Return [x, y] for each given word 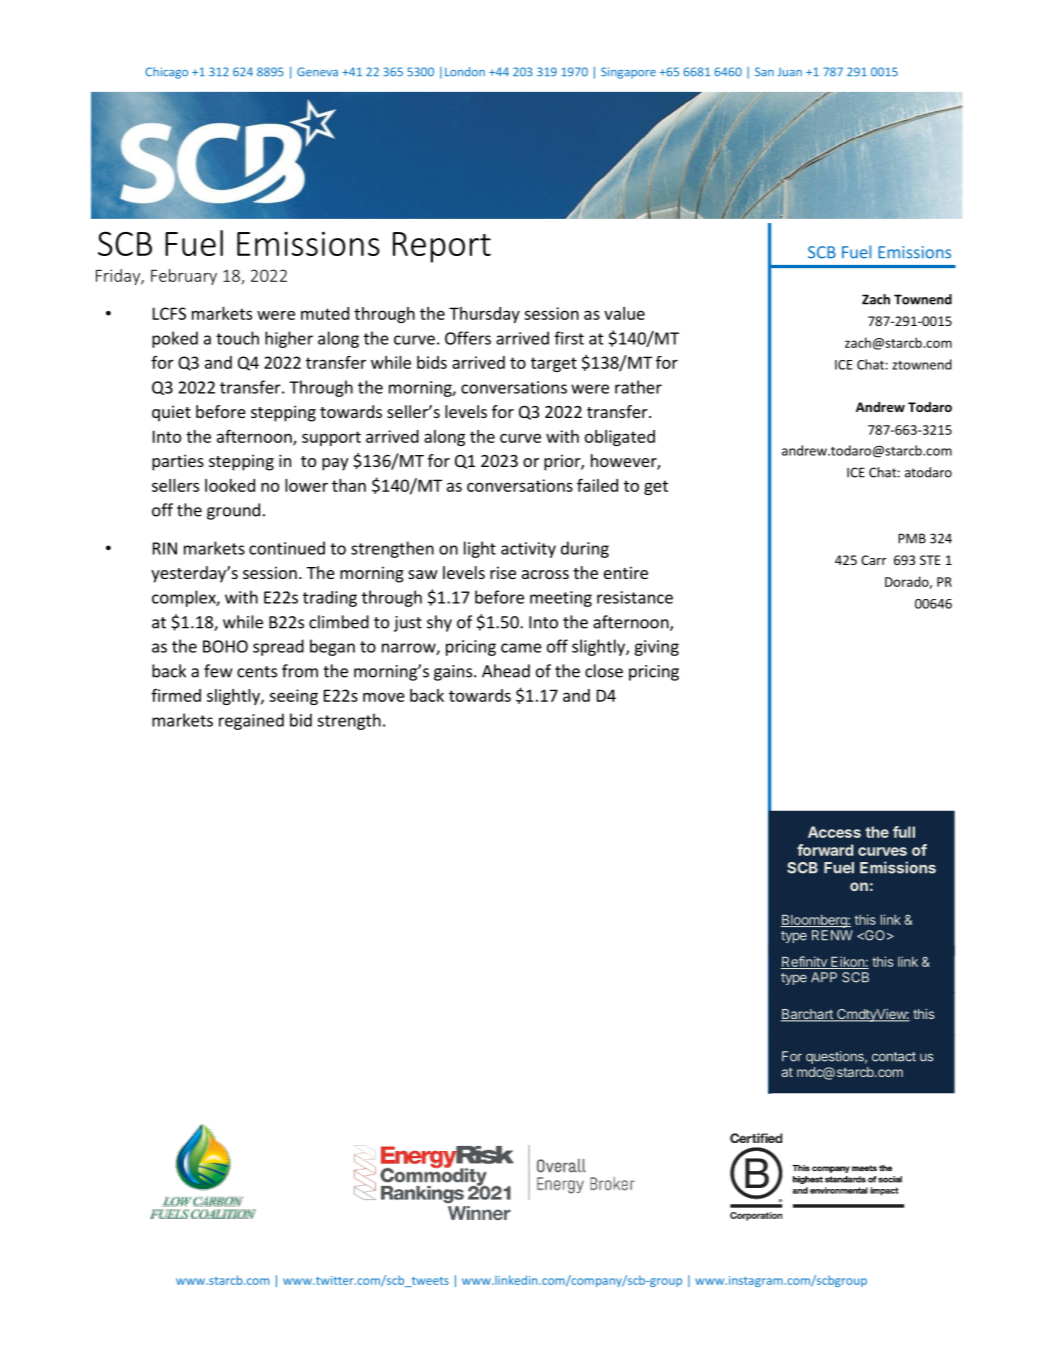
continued [287, 548]
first [569, 338]
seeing [293, 697]
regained [251, 721]
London [465, 72]
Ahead [506, 671]
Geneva [317, 72]
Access [834, 832]
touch [237, 338]
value [624, 313]
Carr [873, 560]
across [545, 574]
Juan [789, 72]
